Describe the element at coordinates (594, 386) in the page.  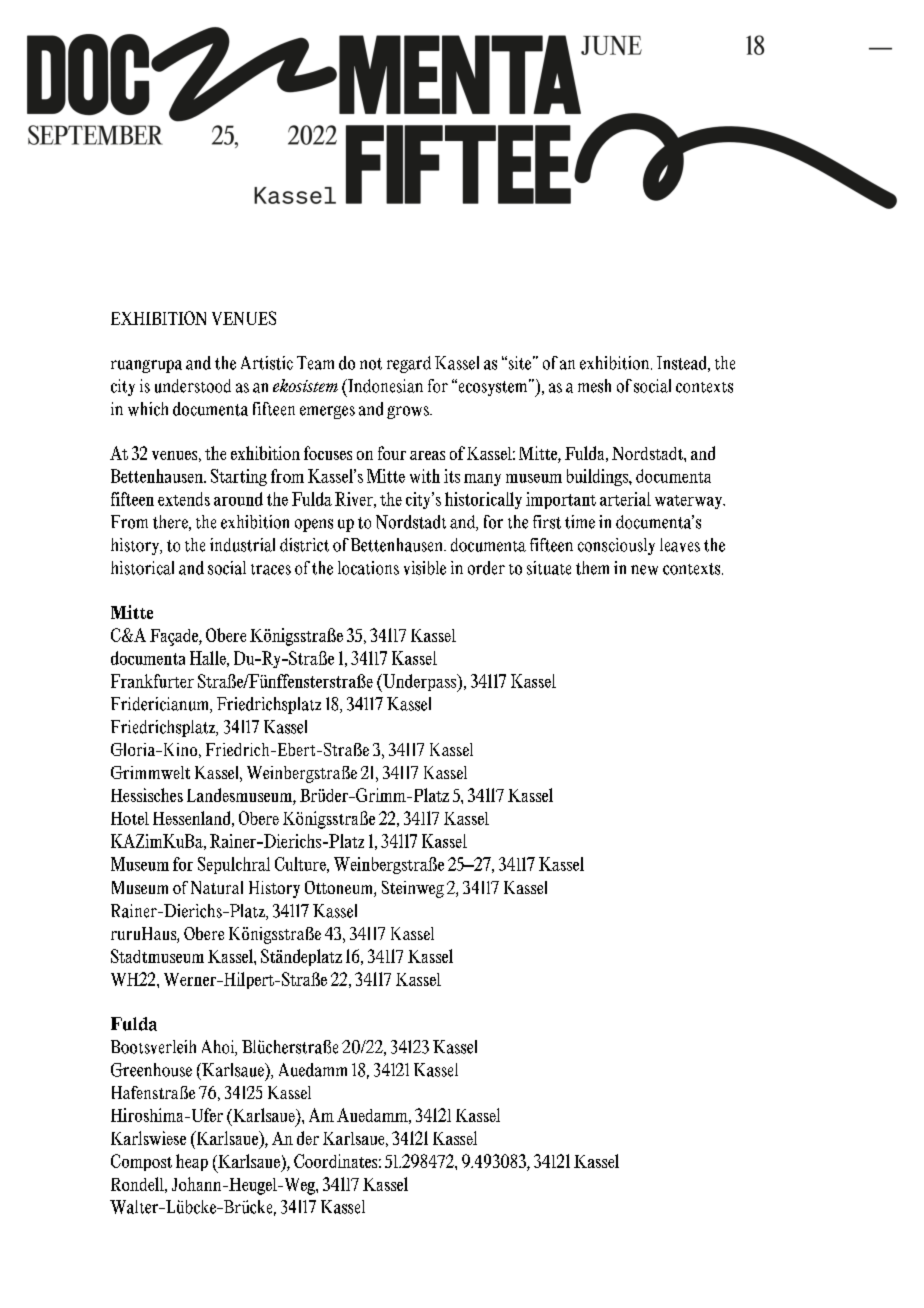
I see `mesh` at that location.
